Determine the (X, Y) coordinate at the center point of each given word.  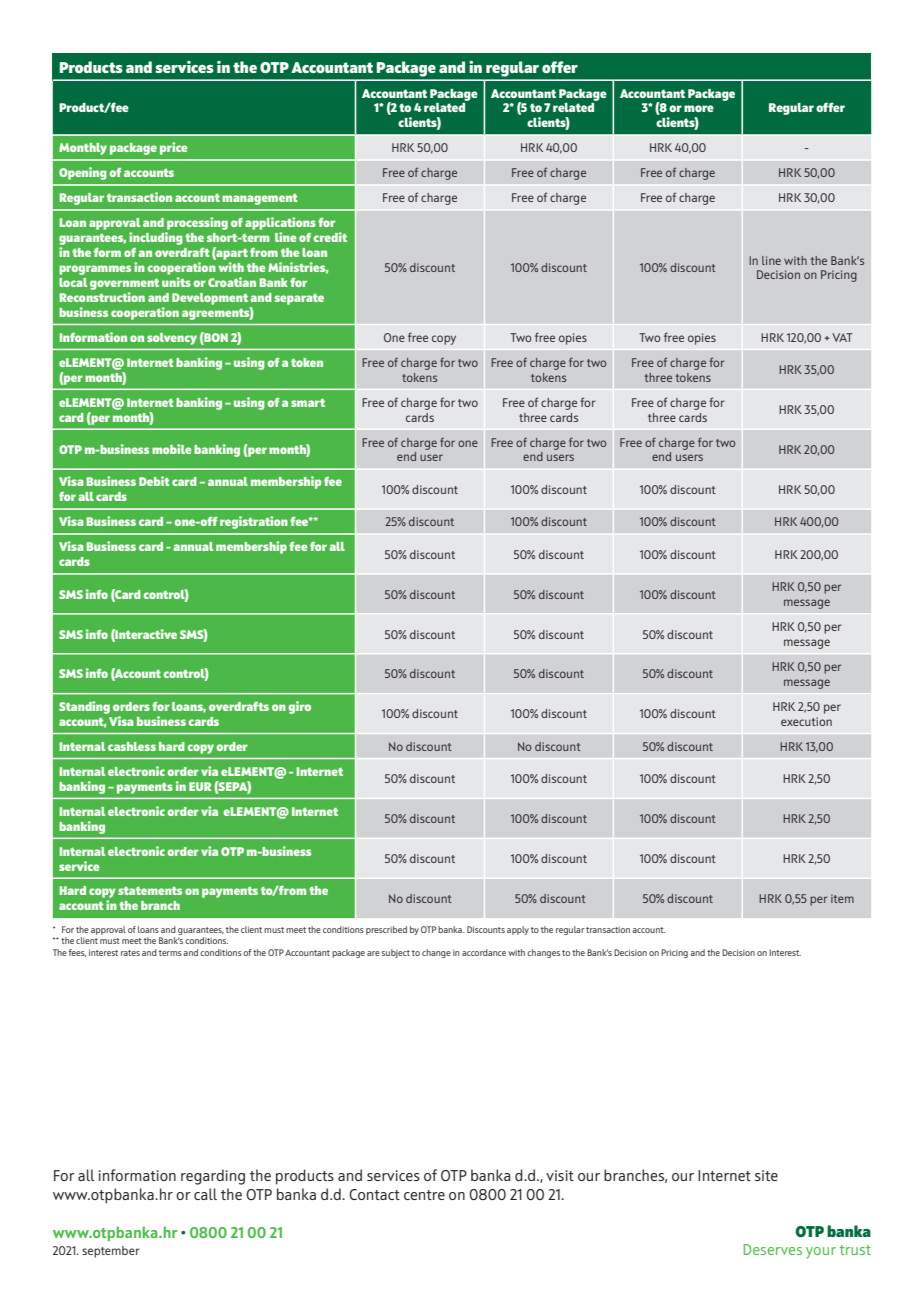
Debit (154, 481)
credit (330, 237)
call (205, 1194)
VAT (842, 337)
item (842, 898)
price (173, 148)
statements (150, 890)
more (699, 108)
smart (308, 403)
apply (518, 930)
